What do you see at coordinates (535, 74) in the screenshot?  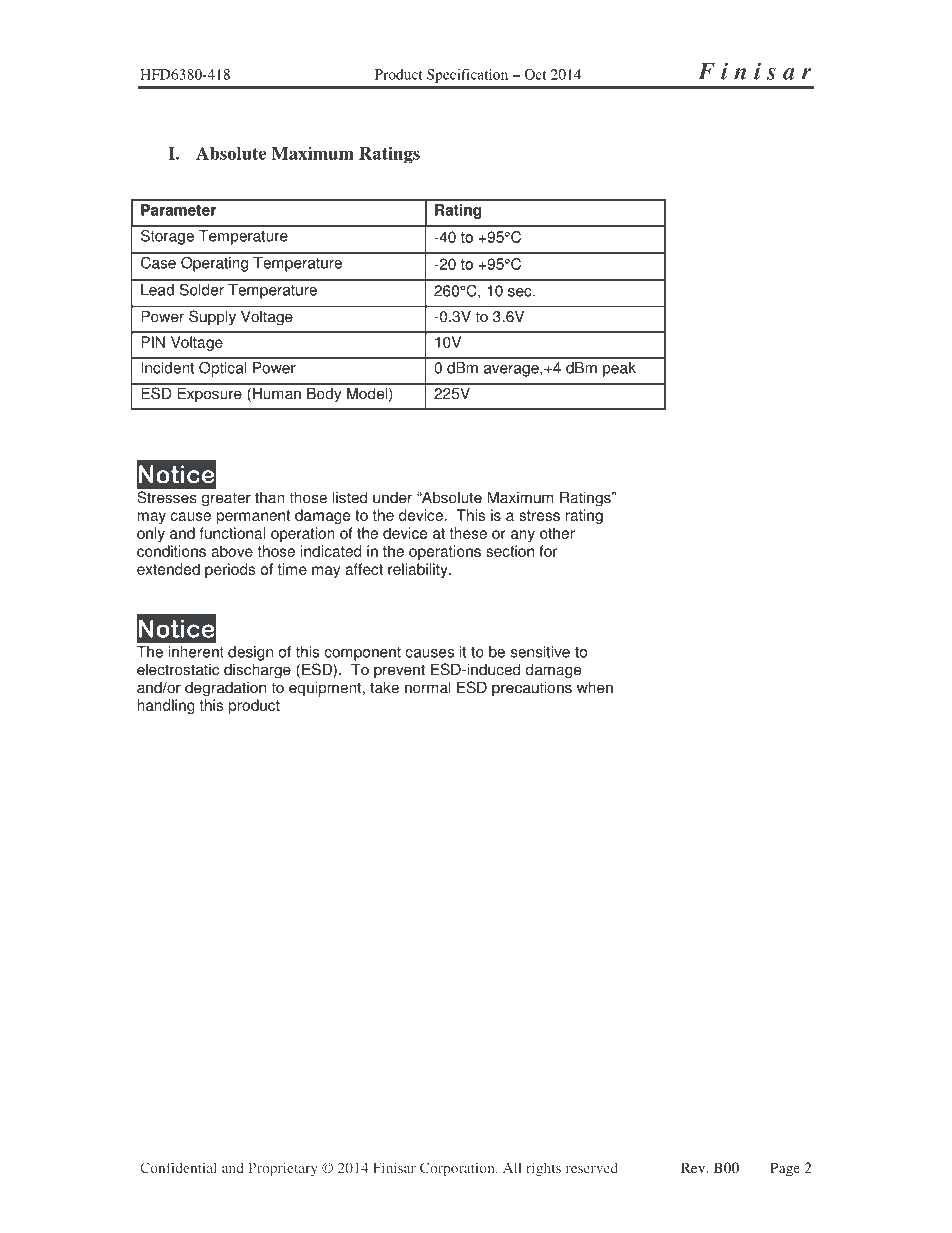 I see `Oct` at bounding box center [535, 74].
